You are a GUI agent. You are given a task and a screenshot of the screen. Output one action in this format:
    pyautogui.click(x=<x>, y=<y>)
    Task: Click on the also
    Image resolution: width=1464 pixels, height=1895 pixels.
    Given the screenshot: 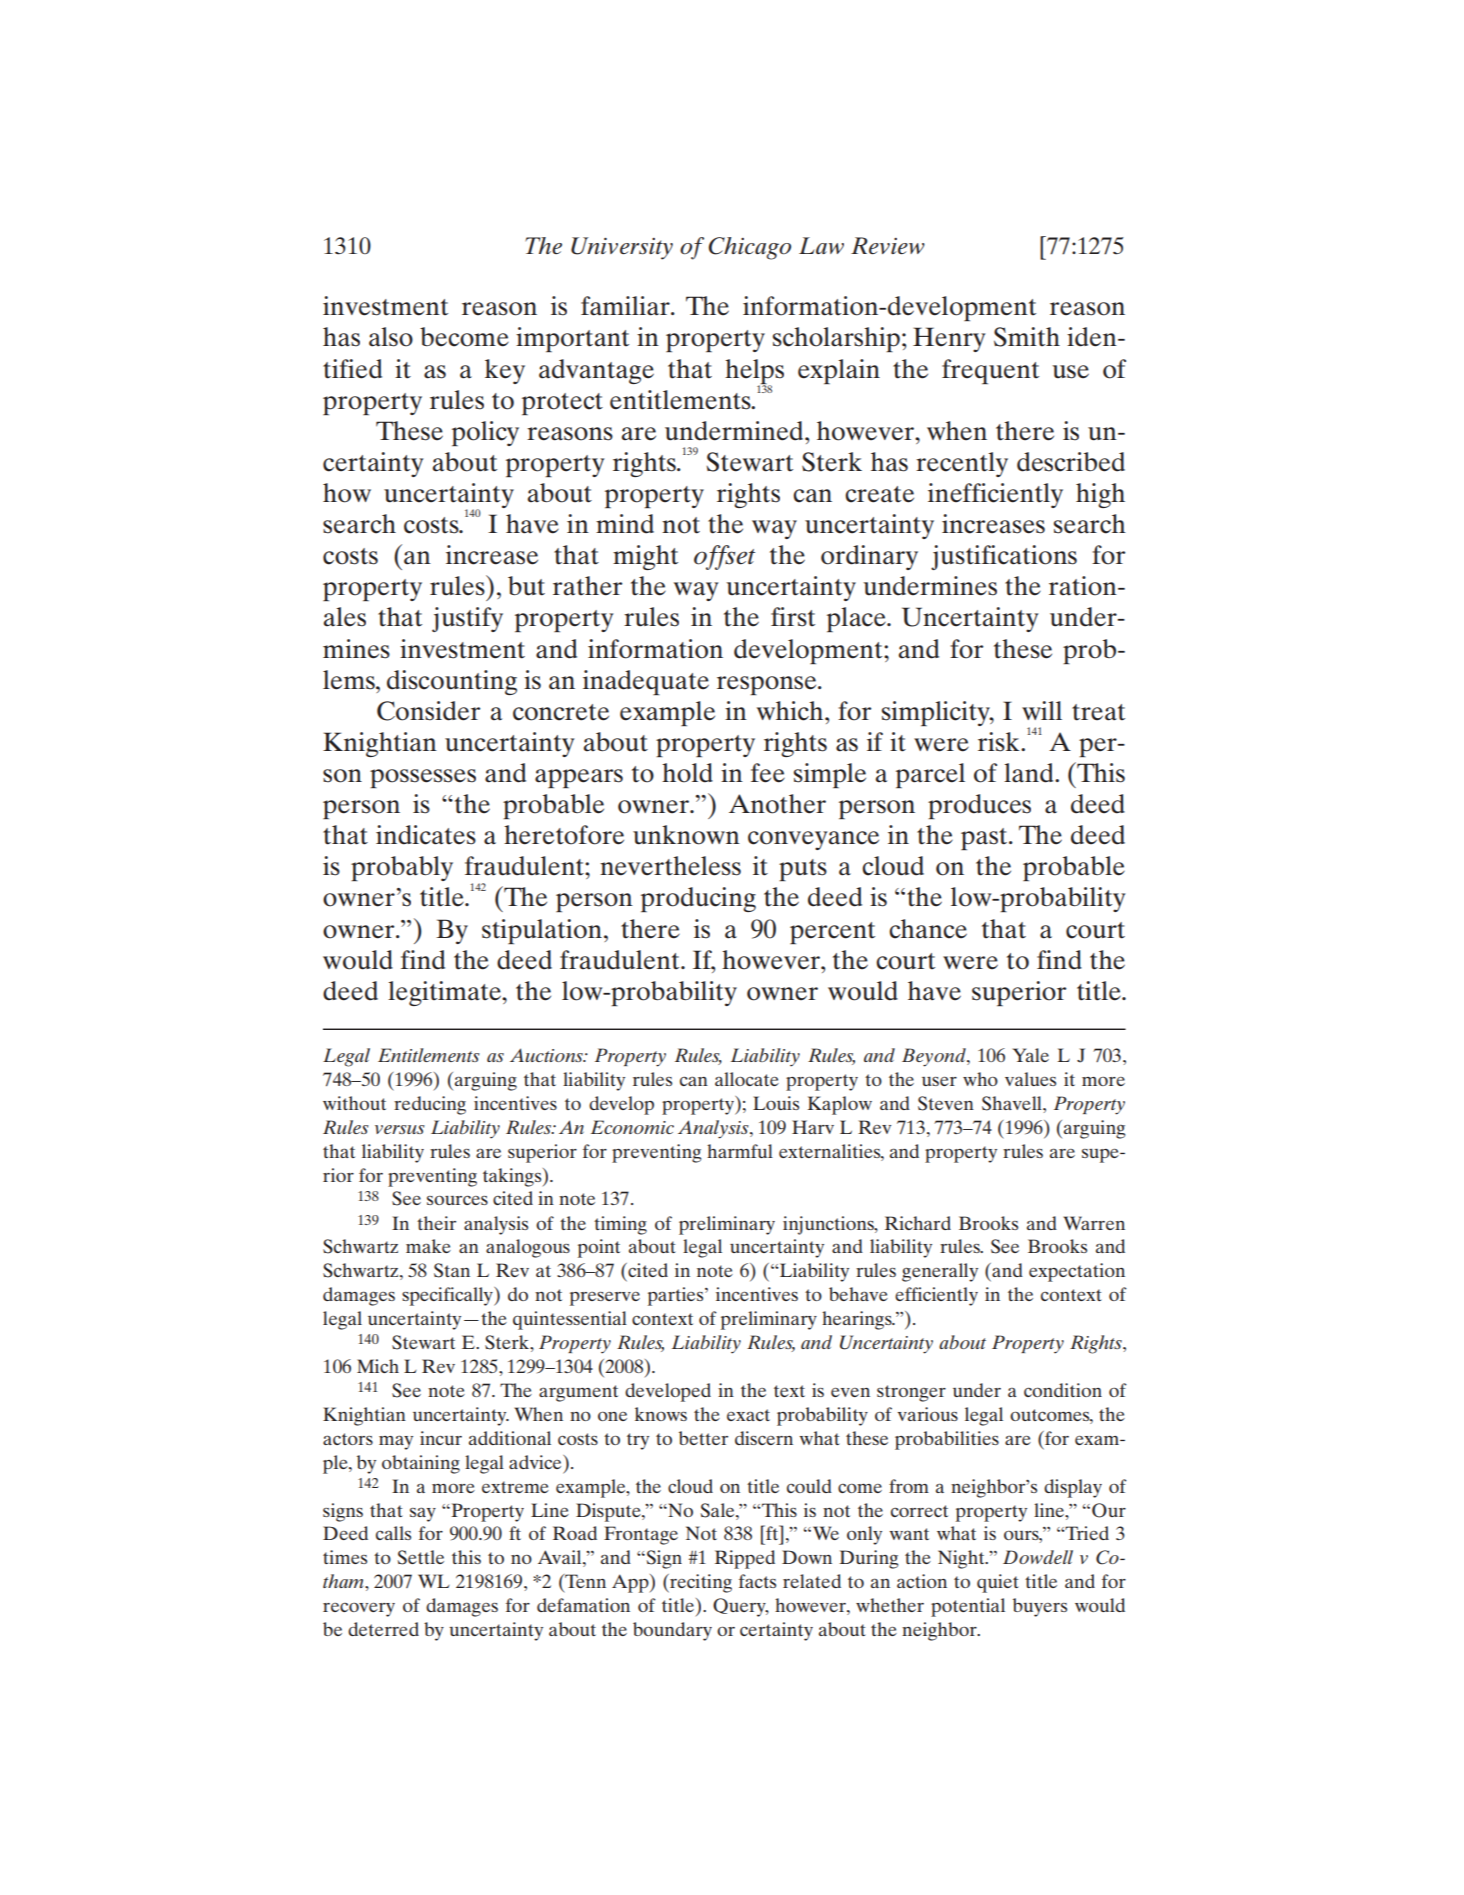 What is the action you would take?
    pyautogui.click(x=391, y=337)
